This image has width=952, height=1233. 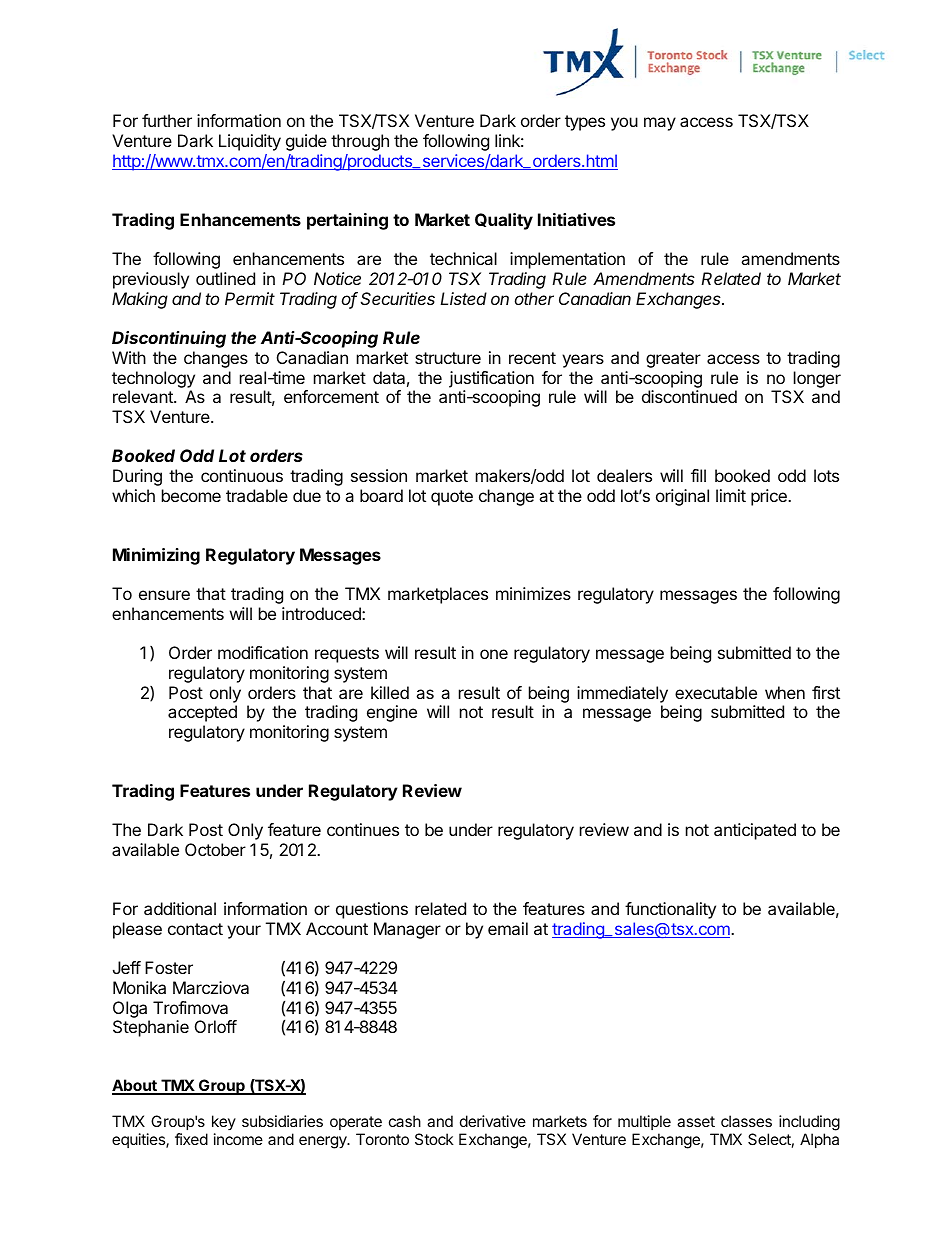 What do you see at coordinates (493, 1121) in the image?
I see `derivative` at bounding box center [493, 1121].
